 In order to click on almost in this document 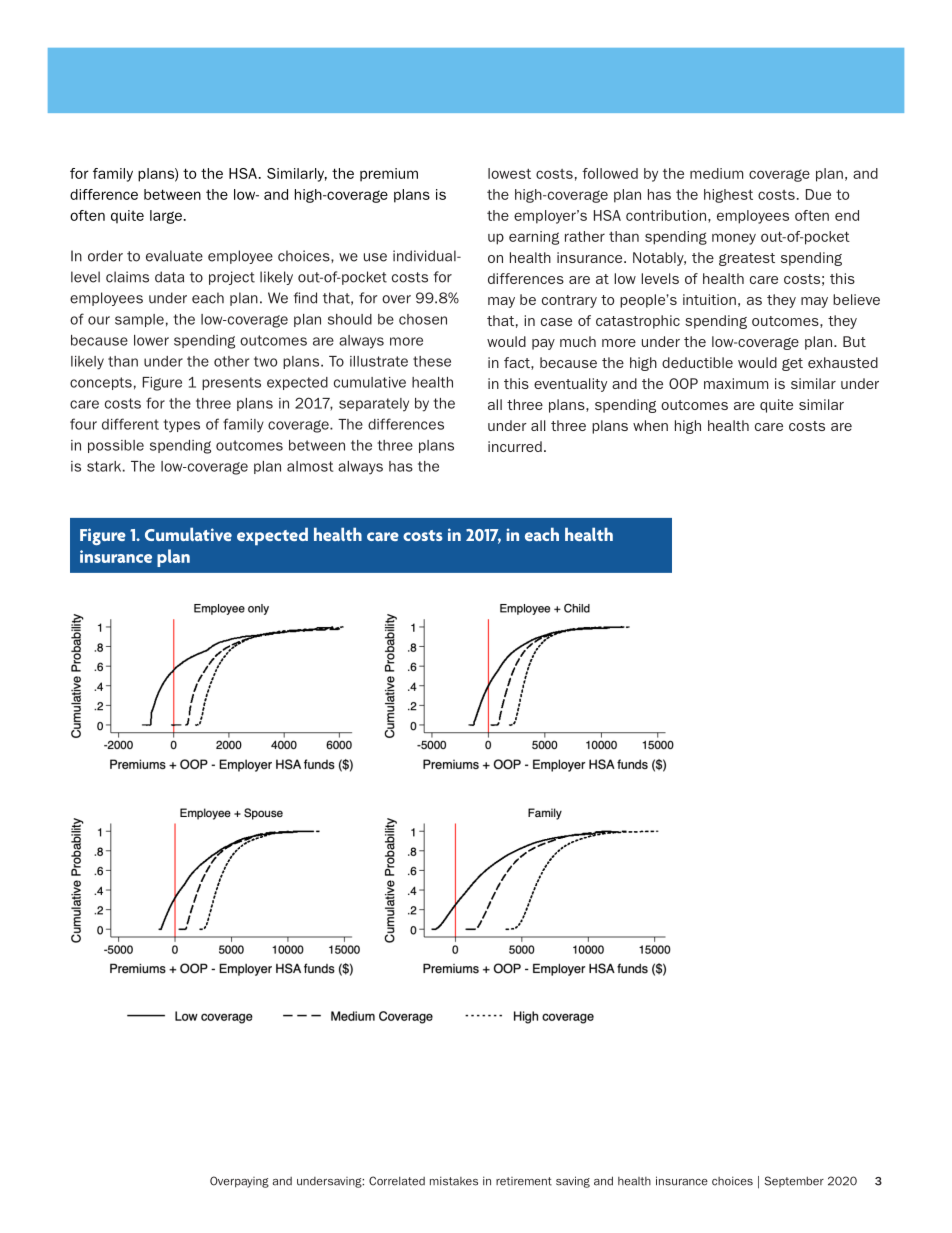, I will do `click(310, 466)`.
